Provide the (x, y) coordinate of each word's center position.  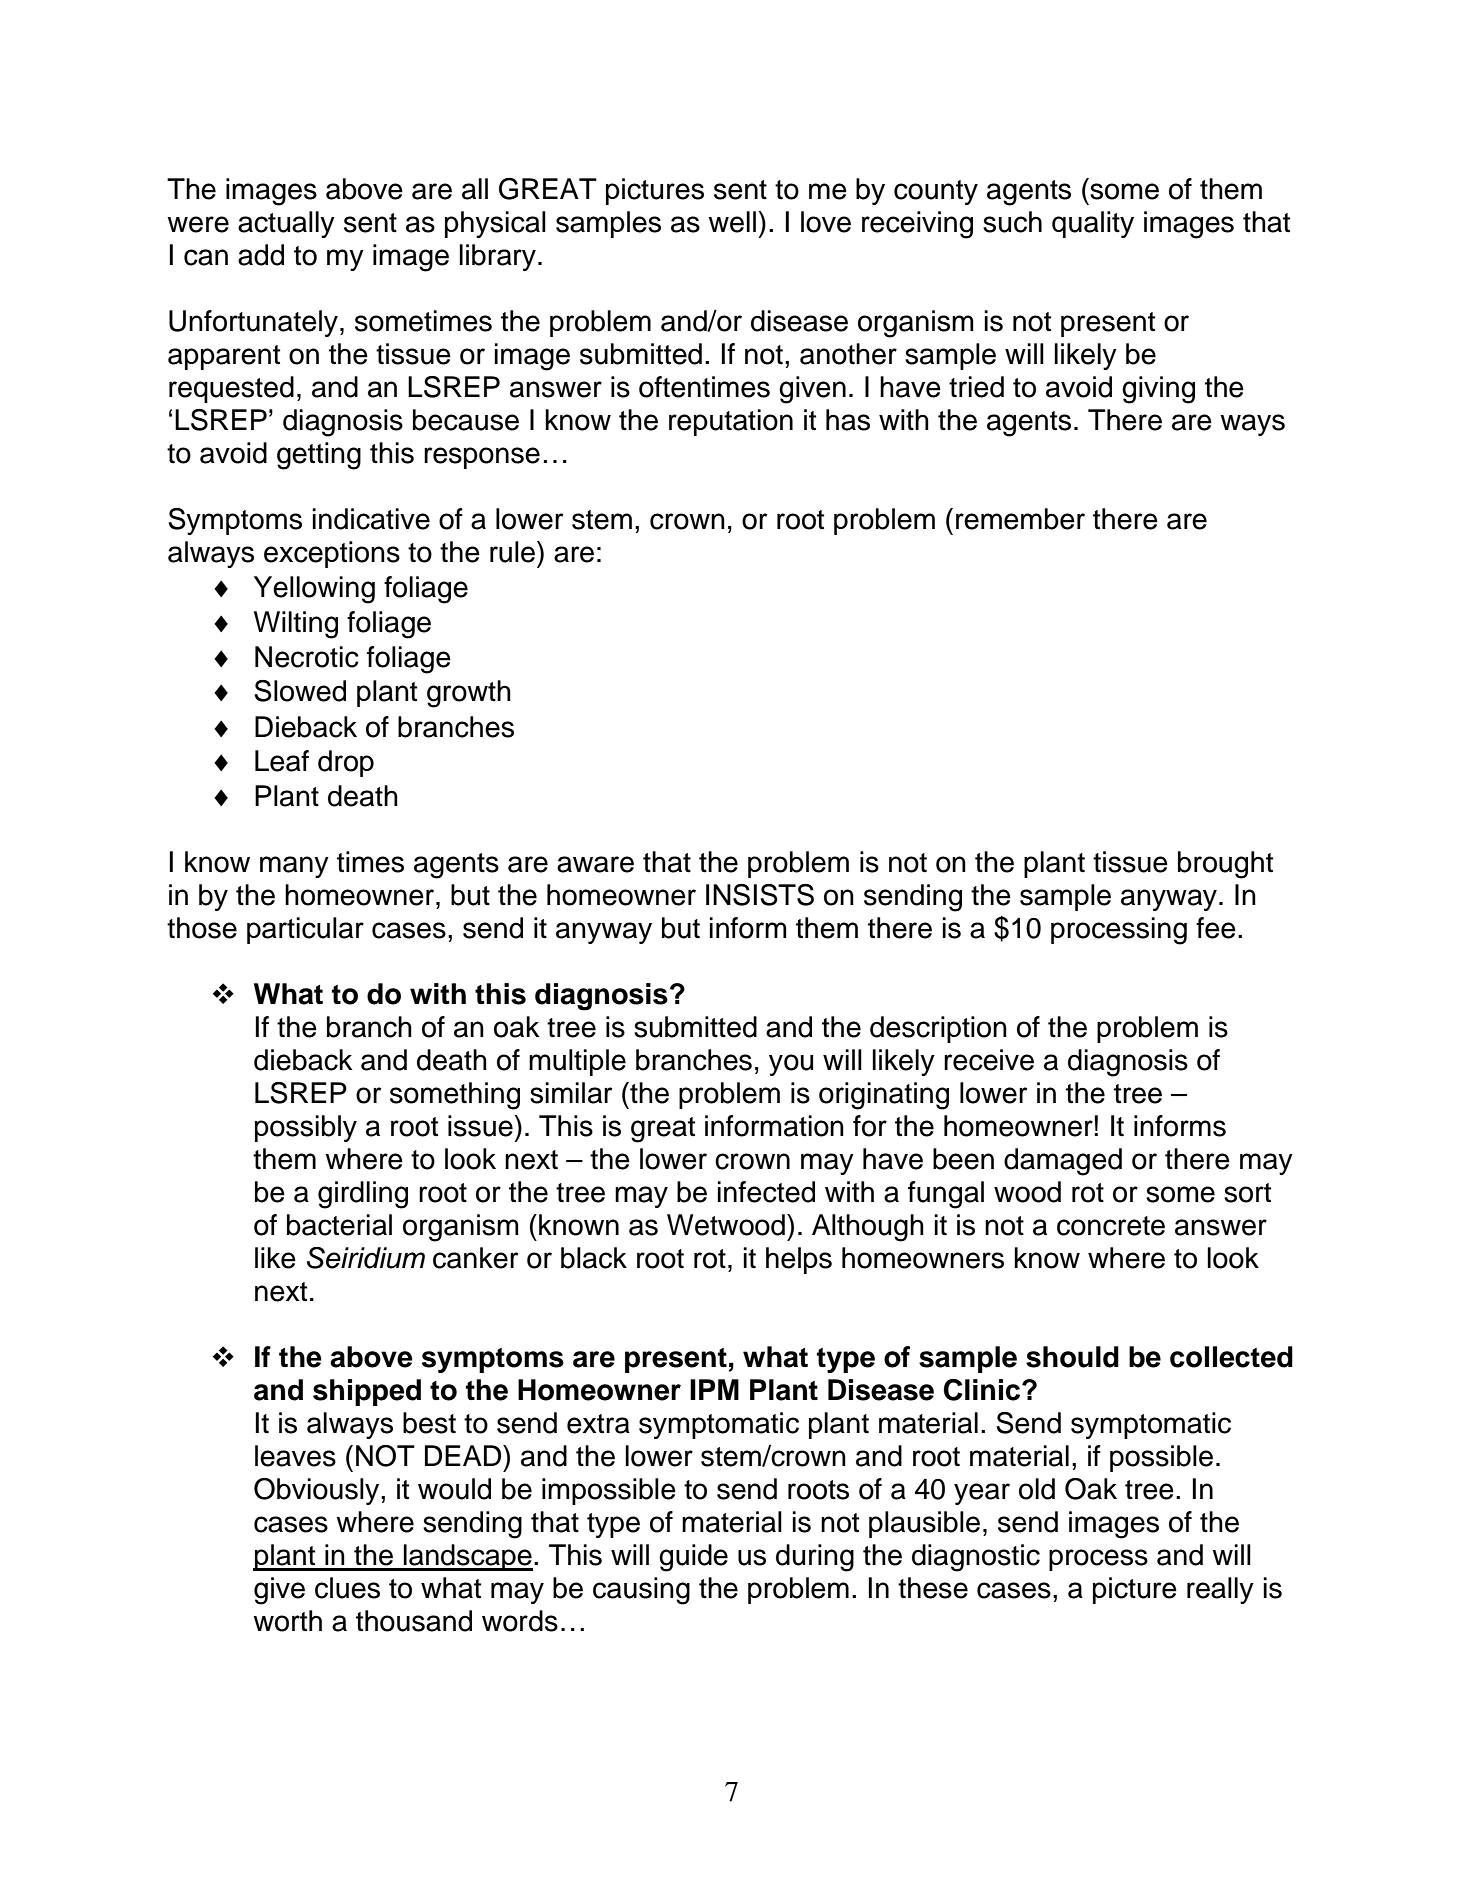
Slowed (300, 691)
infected (766, 1192)
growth (469, 694)
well (732, 222)
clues (347, 1588)
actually (286, 224)
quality (1093, 224)
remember (1020, 519)
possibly (306, 1128)
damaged (1063, 1162)
